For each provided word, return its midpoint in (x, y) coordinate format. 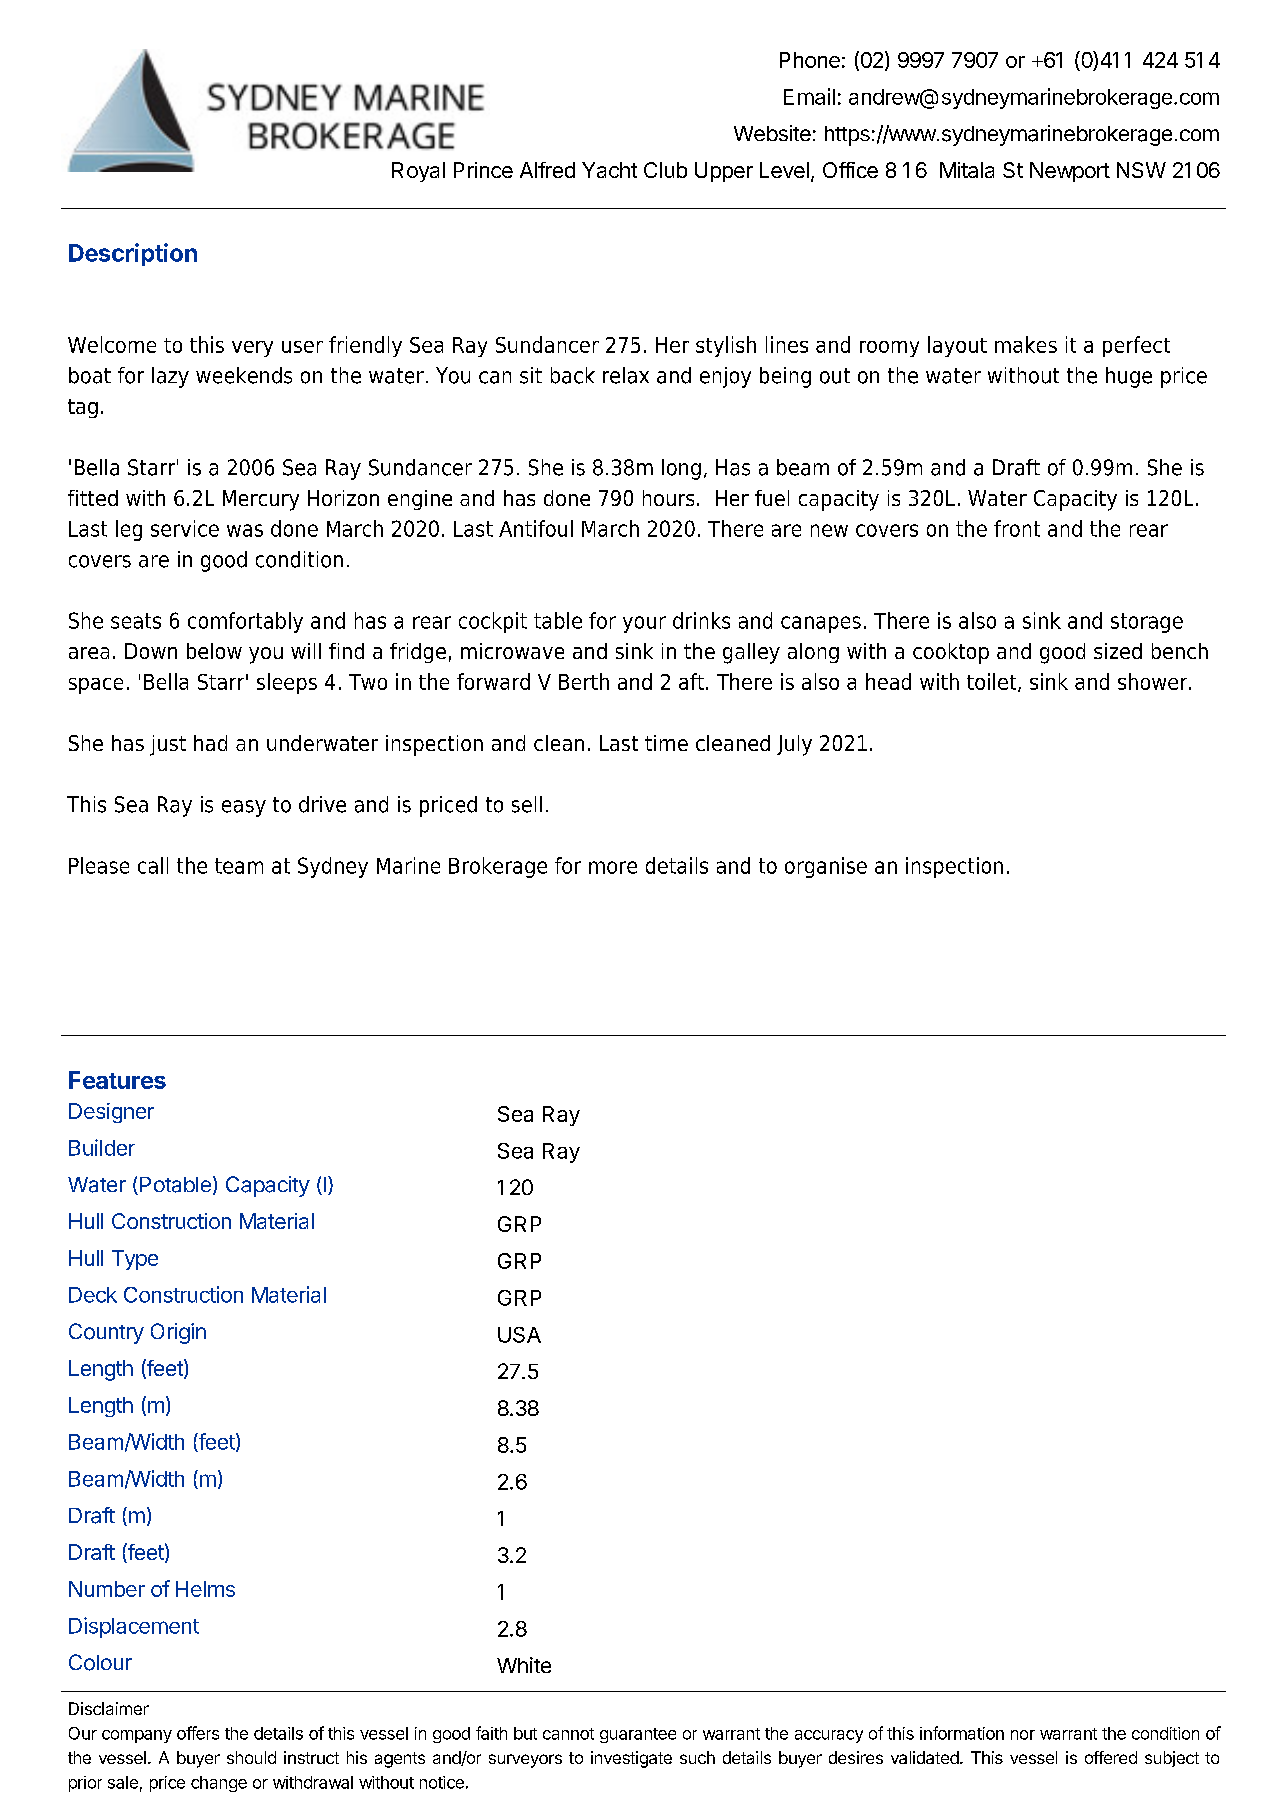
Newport (1070, 172)
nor (1023, 1735)
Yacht (609, 170)
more (613, 867)
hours (668, 498)
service (185, 528)
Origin (178, 1333)
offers (198, 1733)
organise (826, 867)
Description (133, 254)
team (239, 866)
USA (519, 1335)
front (1017, 528)
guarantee (638, 1735)
